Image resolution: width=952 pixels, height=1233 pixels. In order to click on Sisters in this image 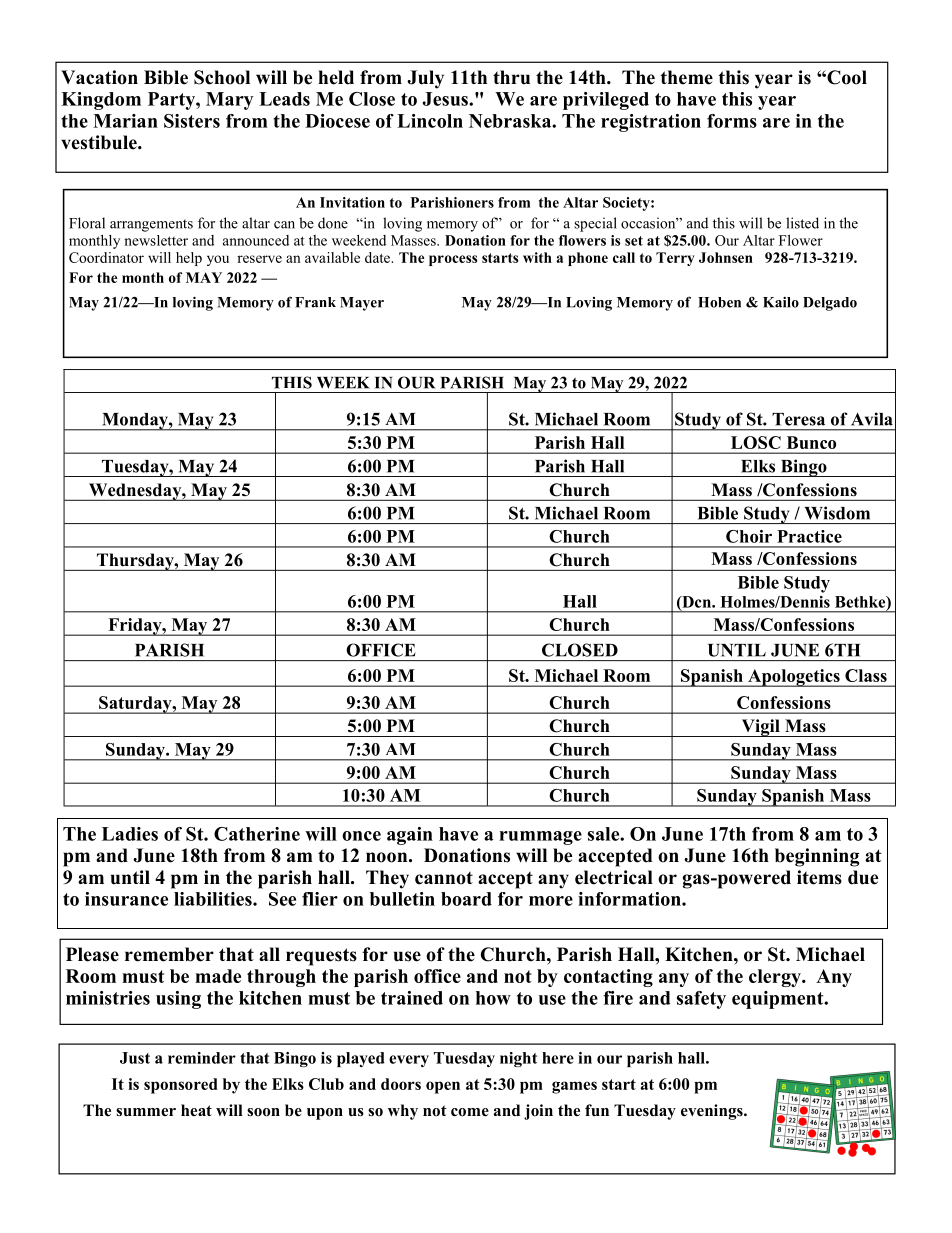, I will do `click(192, 121)`.
